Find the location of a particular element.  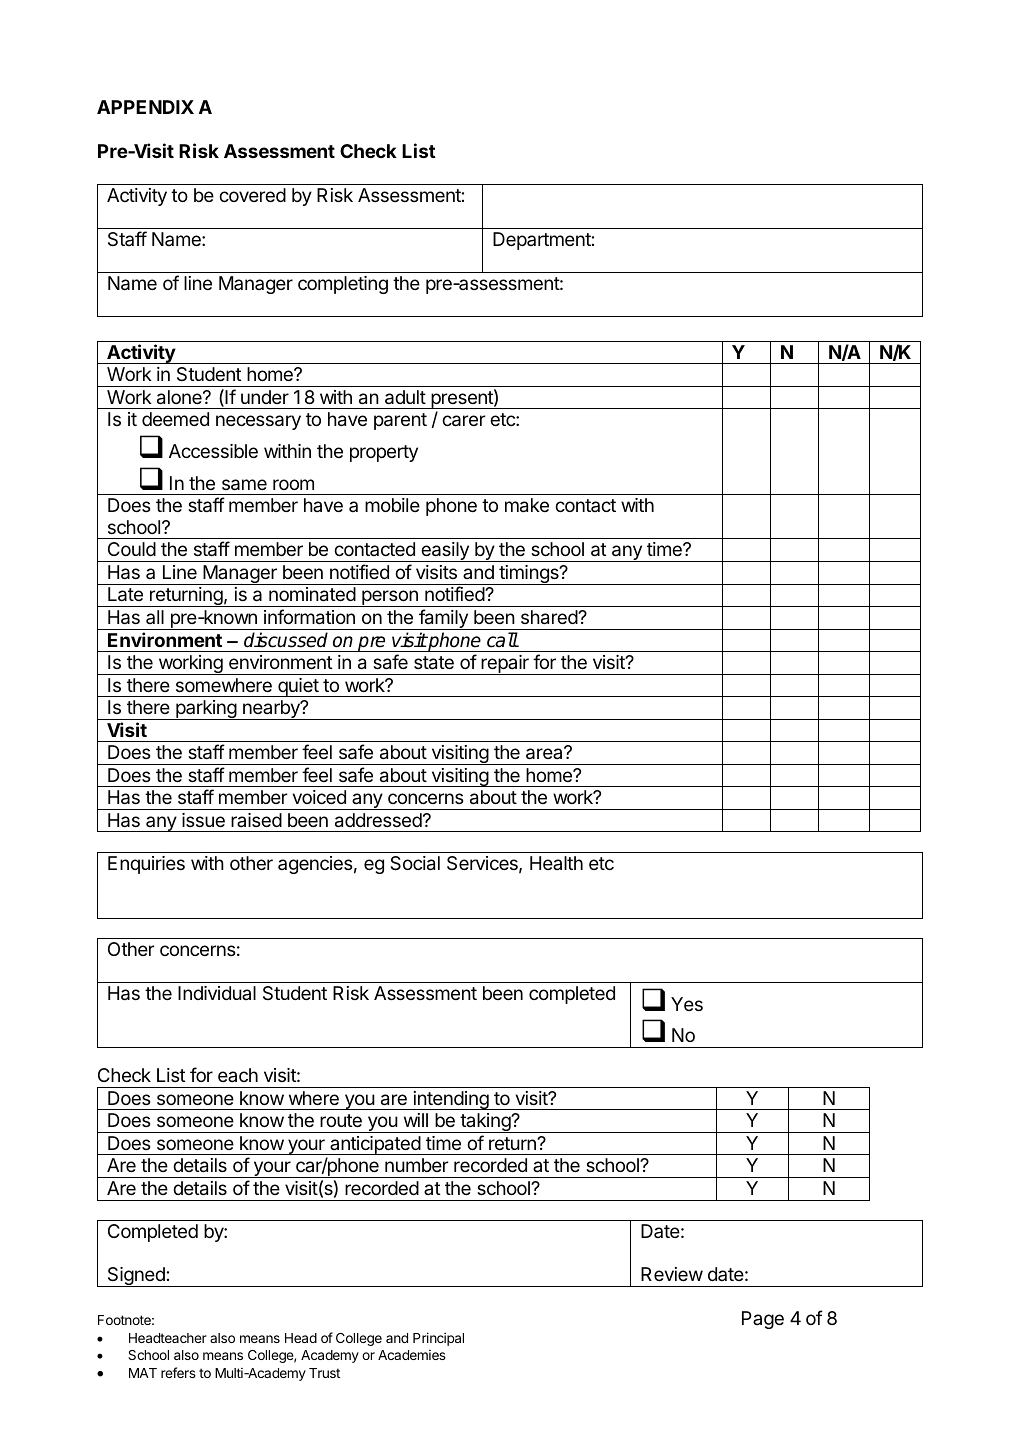

refers is located at coordinates (178, 1372).
